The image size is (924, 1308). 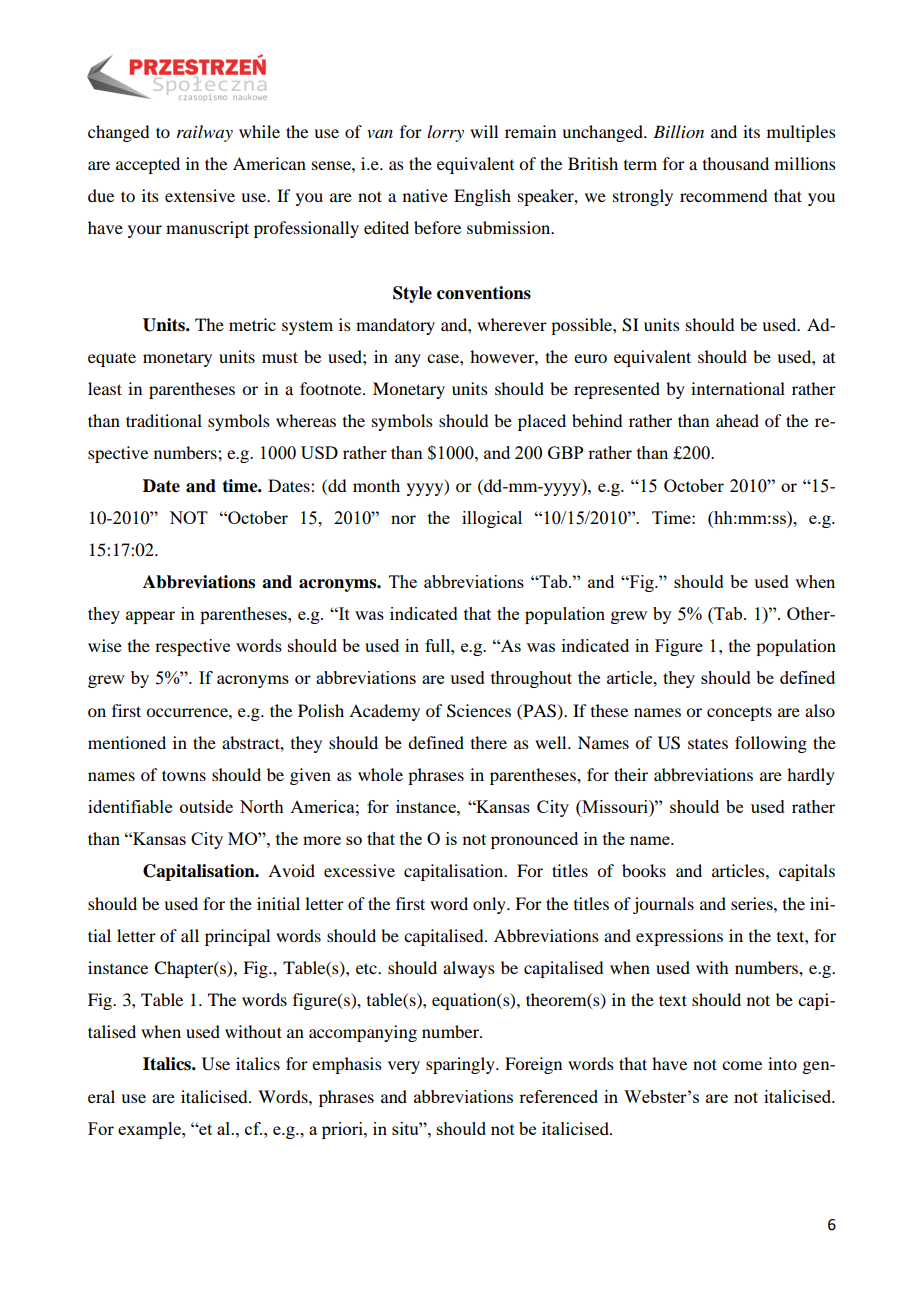 What do you see at coordinates (150, 1130) in the page?
I see `example` at bounding box center [150, 1130].
